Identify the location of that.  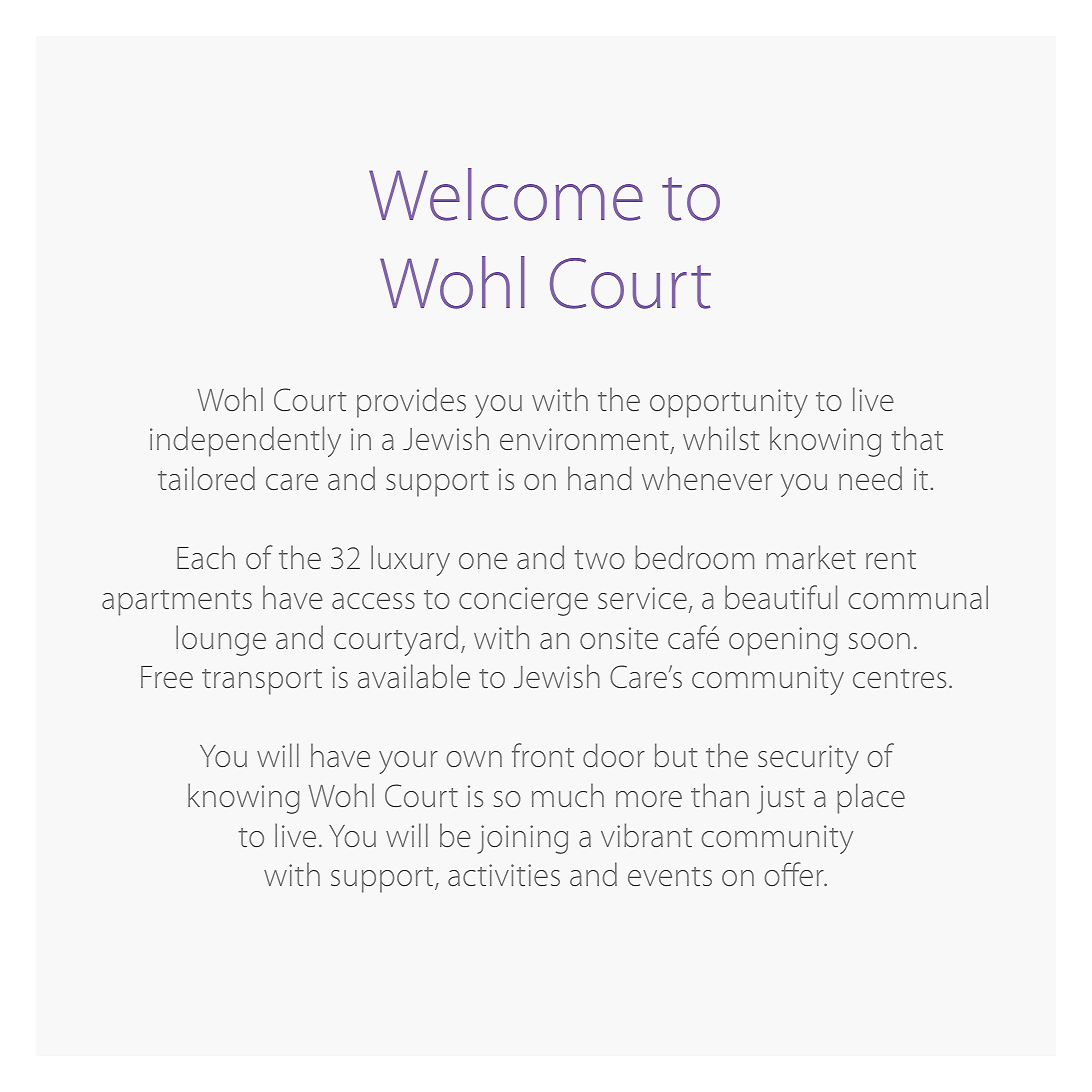
(917, 438).
